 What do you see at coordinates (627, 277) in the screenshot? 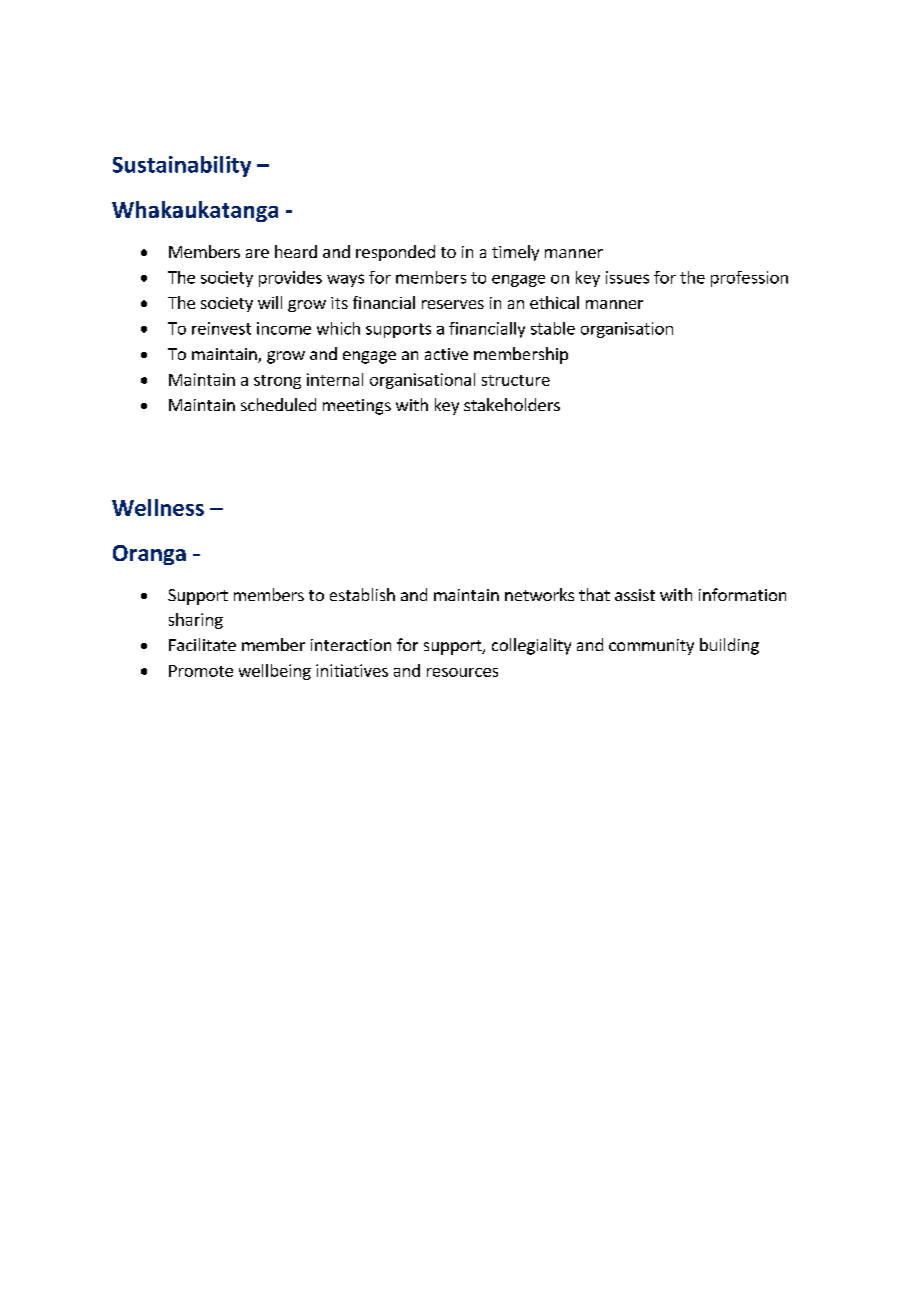
I see `issues` at bounding box center [627, 277].
